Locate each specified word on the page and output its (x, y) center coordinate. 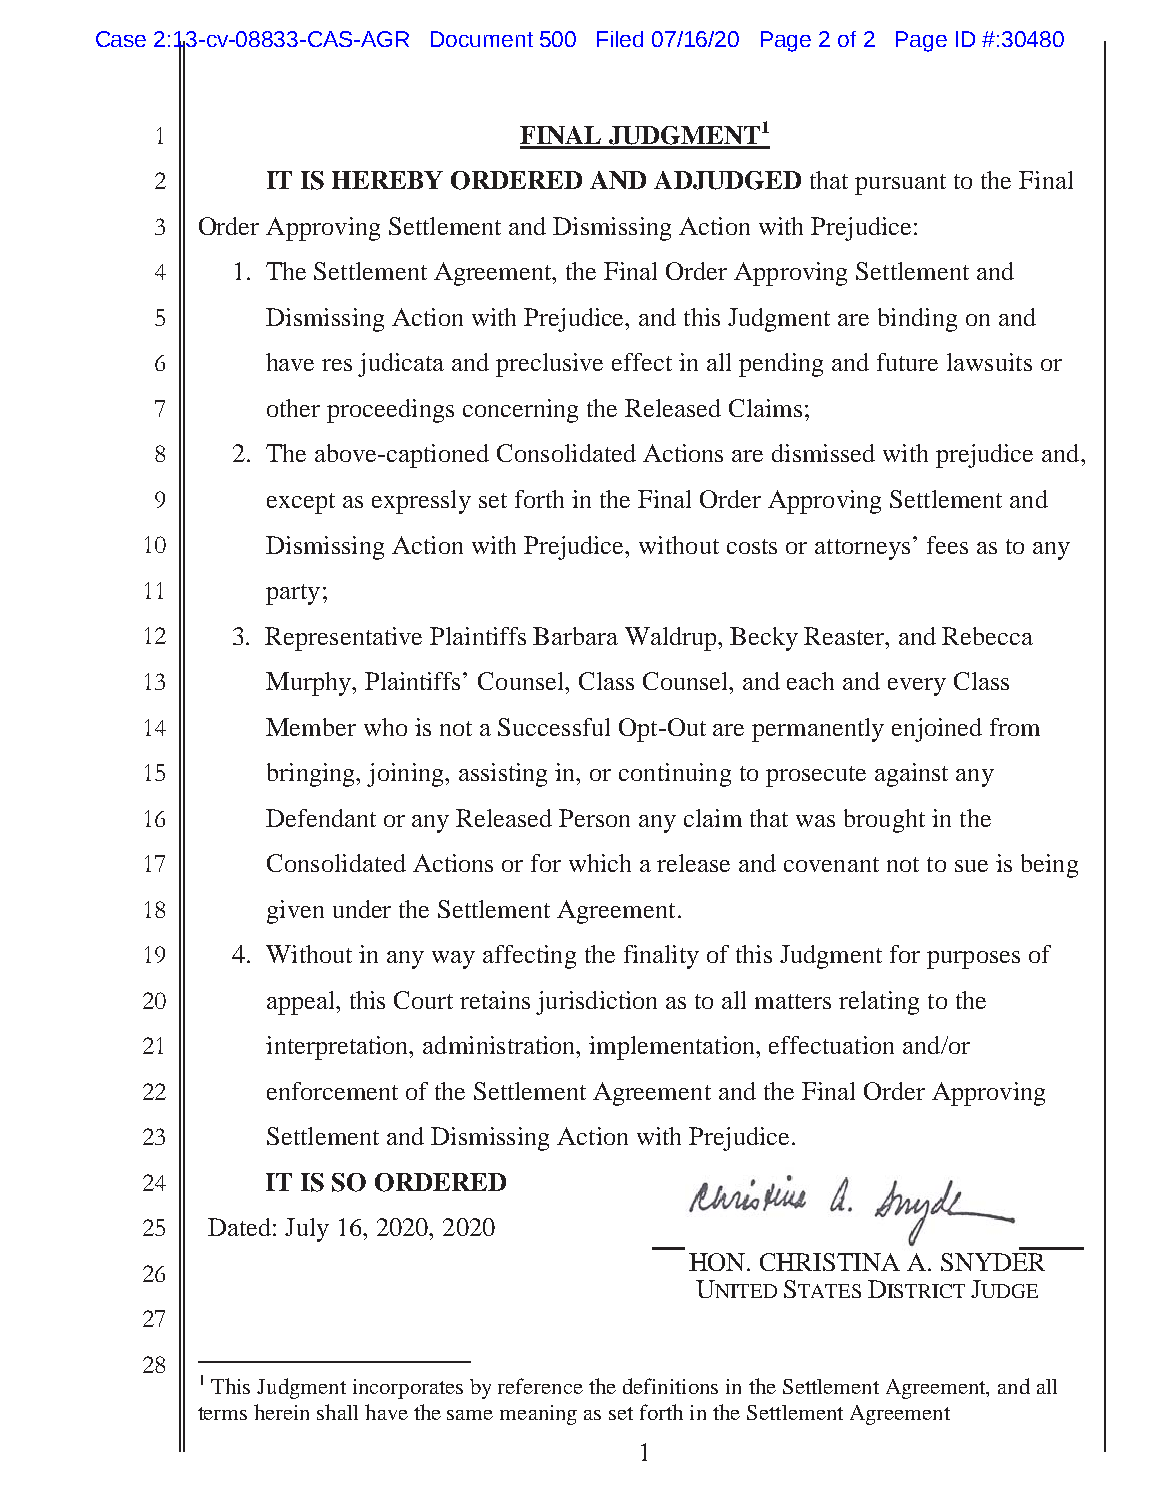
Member (311, 727)
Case (121, 39)
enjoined (937, 730)
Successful (554, 727)
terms (222, 1413)
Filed (620, 39)
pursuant (900, 184)
